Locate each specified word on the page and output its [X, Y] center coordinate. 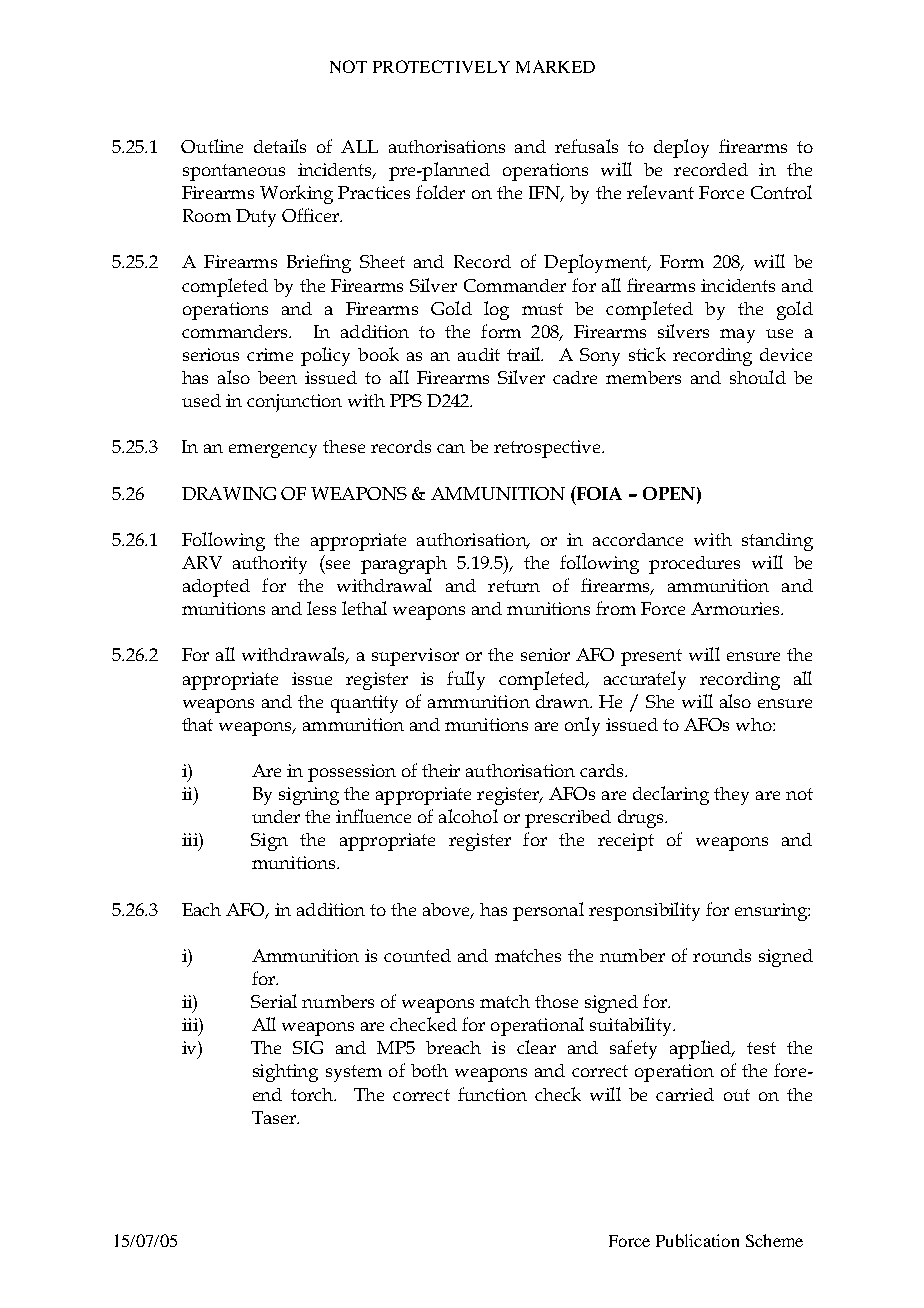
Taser [275, 1117]
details [280, 146]
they [731, 796]
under [276, 816]
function [492, 1094]
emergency [273, 451]
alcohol [468, 816]
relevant [660, 192]
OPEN [670, 493]
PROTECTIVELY [441, 66]
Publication [697, 1240]
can [451, 448]
